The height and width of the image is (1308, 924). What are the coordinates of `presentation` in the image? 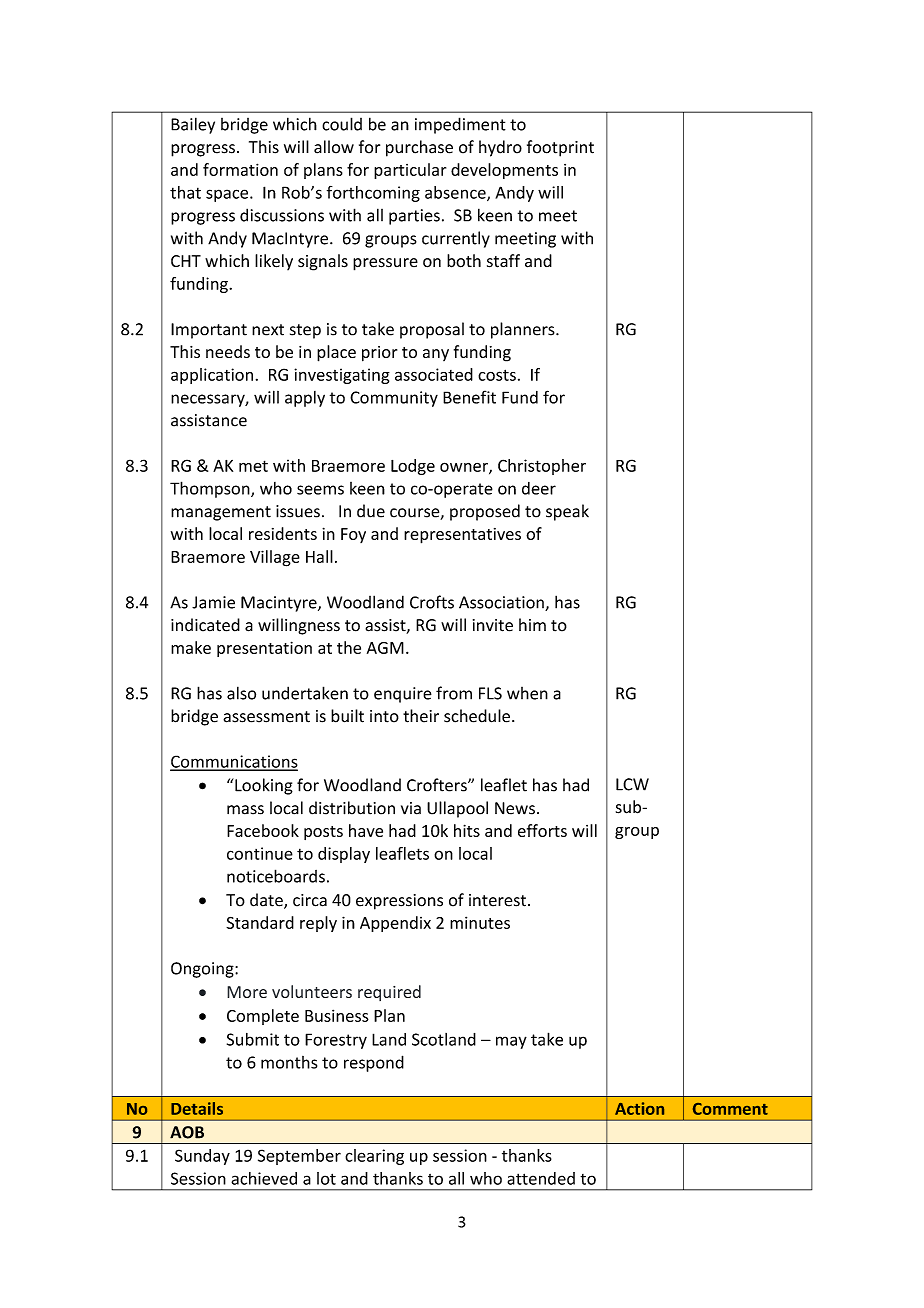 It's located at (264, 649).
